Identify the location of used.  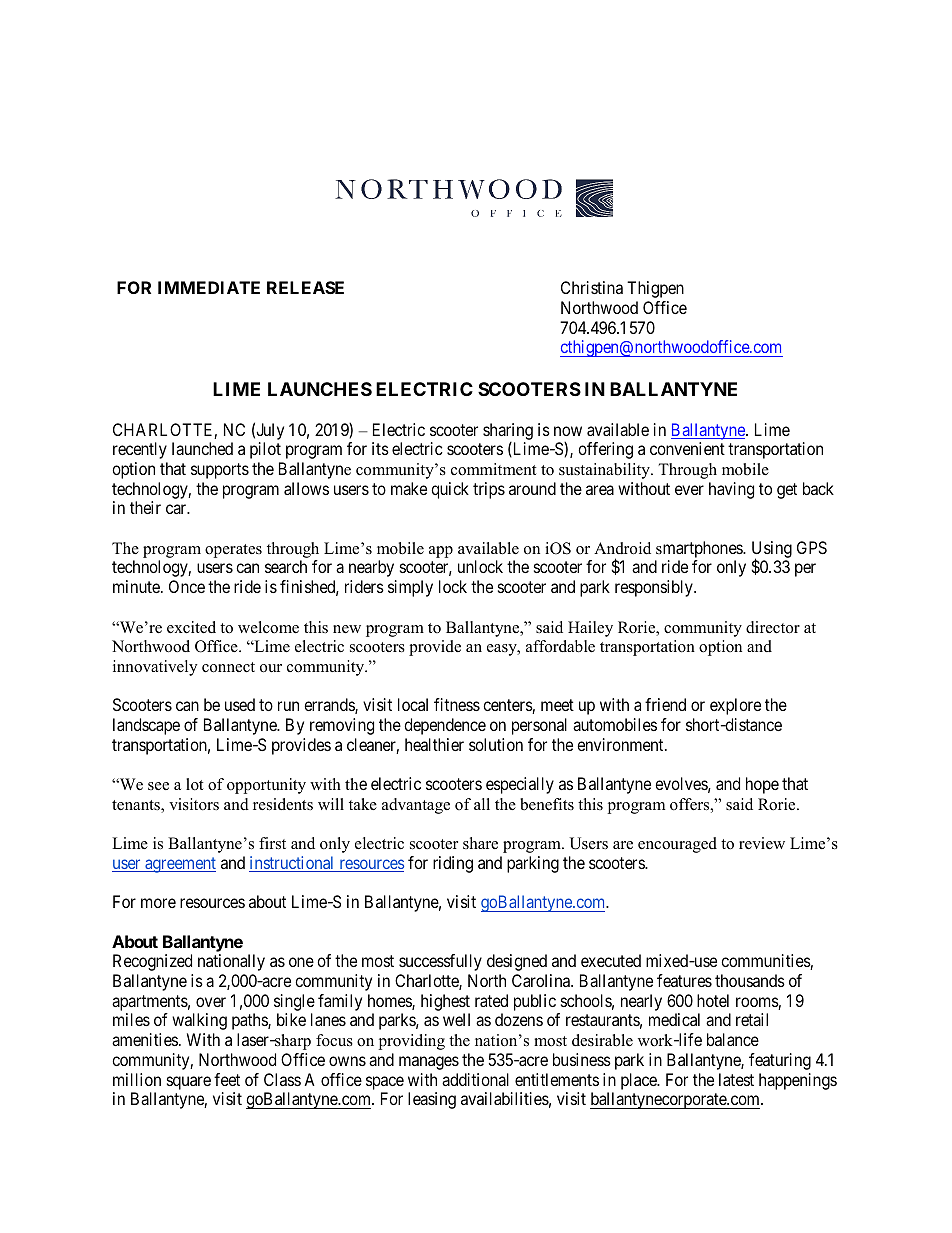
(240, 704).
